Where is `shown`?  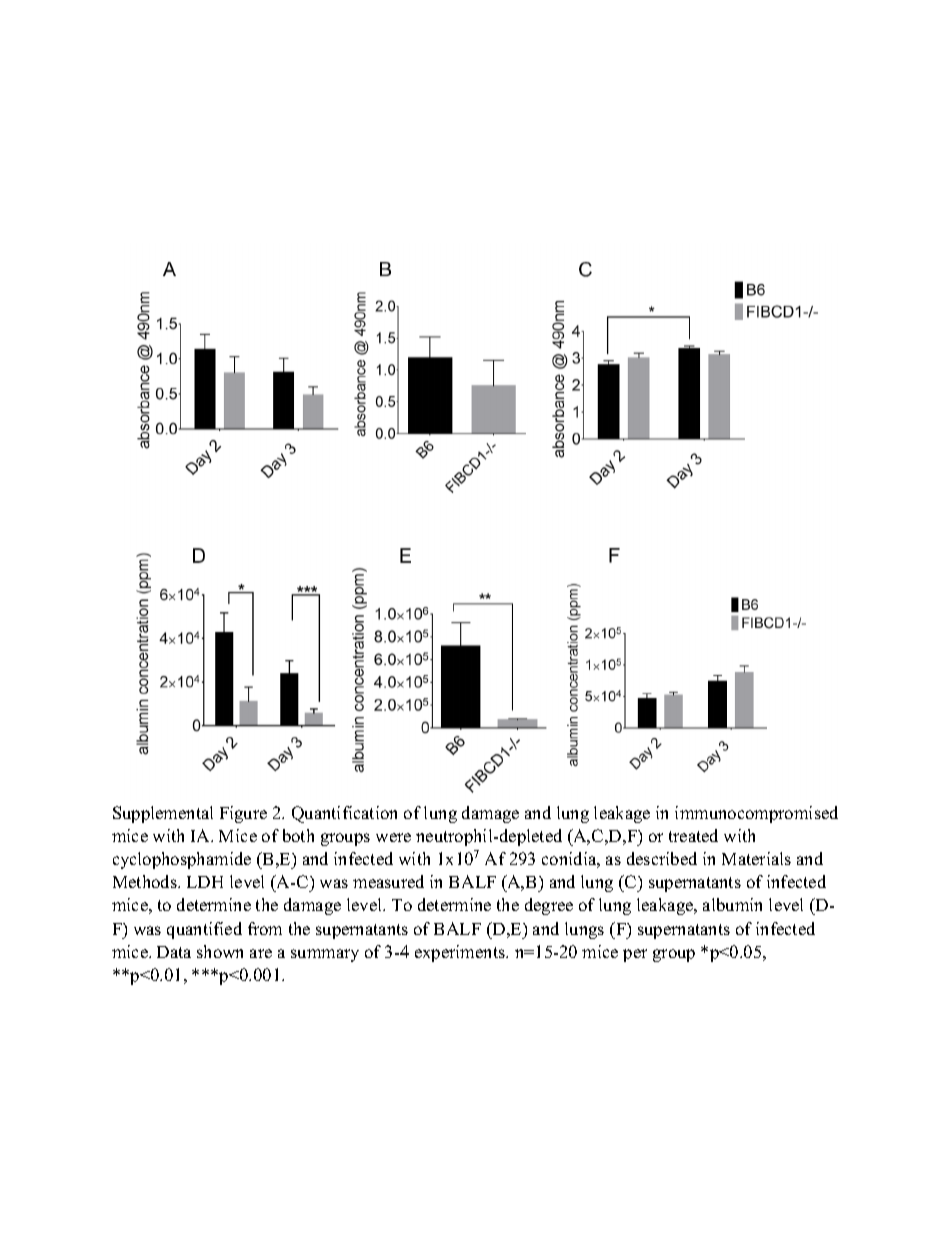 shown is located at coordinates (220, 951).
